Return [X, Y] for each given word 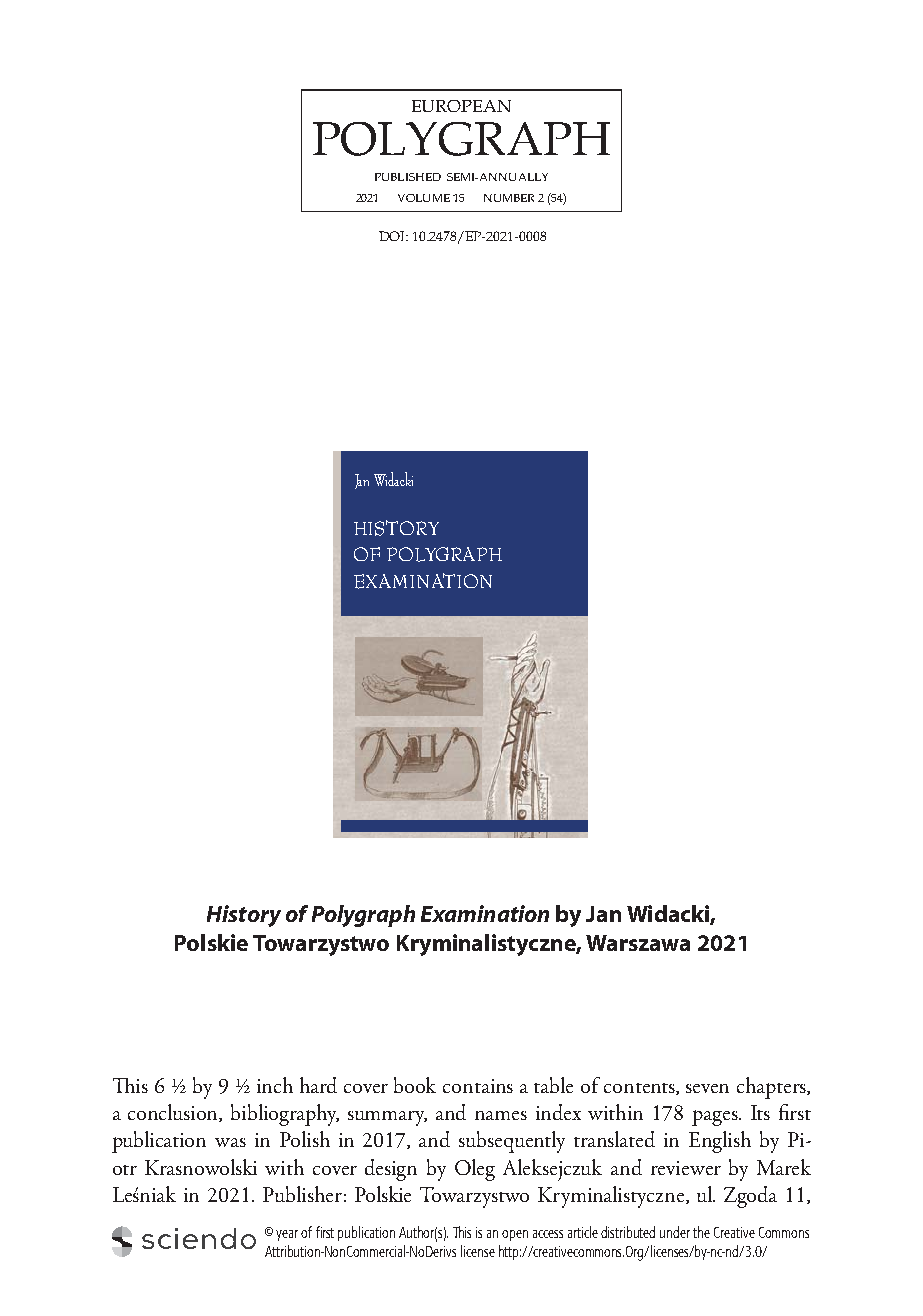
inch [275, 1085]
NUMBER [509, 198]
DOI [393, 236]
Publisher [302, 1194]
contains [478, 1086]
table [553, 1085]
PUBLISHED [408, 177]
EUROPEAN [461, 106]
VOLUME [424, 198]
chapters [772, 1088]
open [515, 1235]
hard [318, 1085]
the [701, 1232]
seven [707, 1088]
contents [640, 1089]
